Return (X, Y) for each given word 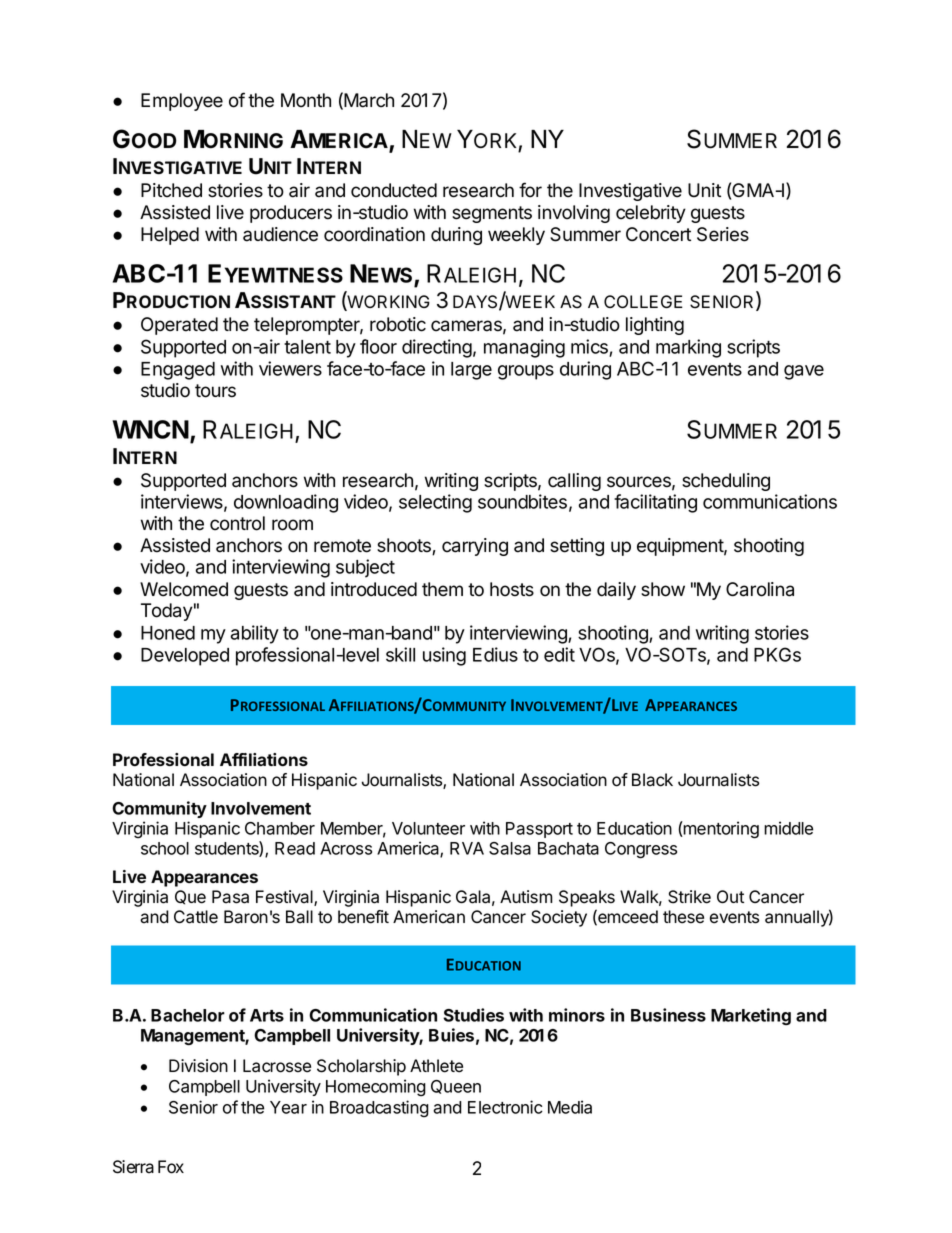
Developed (185, 657)
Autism (526, 897)
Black (652, 780)
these (683, 917)
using (444, 656)
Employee (182, 102)
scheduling (726, 482)
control (237, 523)
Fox (171, 1167)
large (471, 371)
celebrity (651, 214)
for (530, 190)
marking (688, 348)
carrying (475, 547)
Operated (179, 326)
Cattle (196, 917)
